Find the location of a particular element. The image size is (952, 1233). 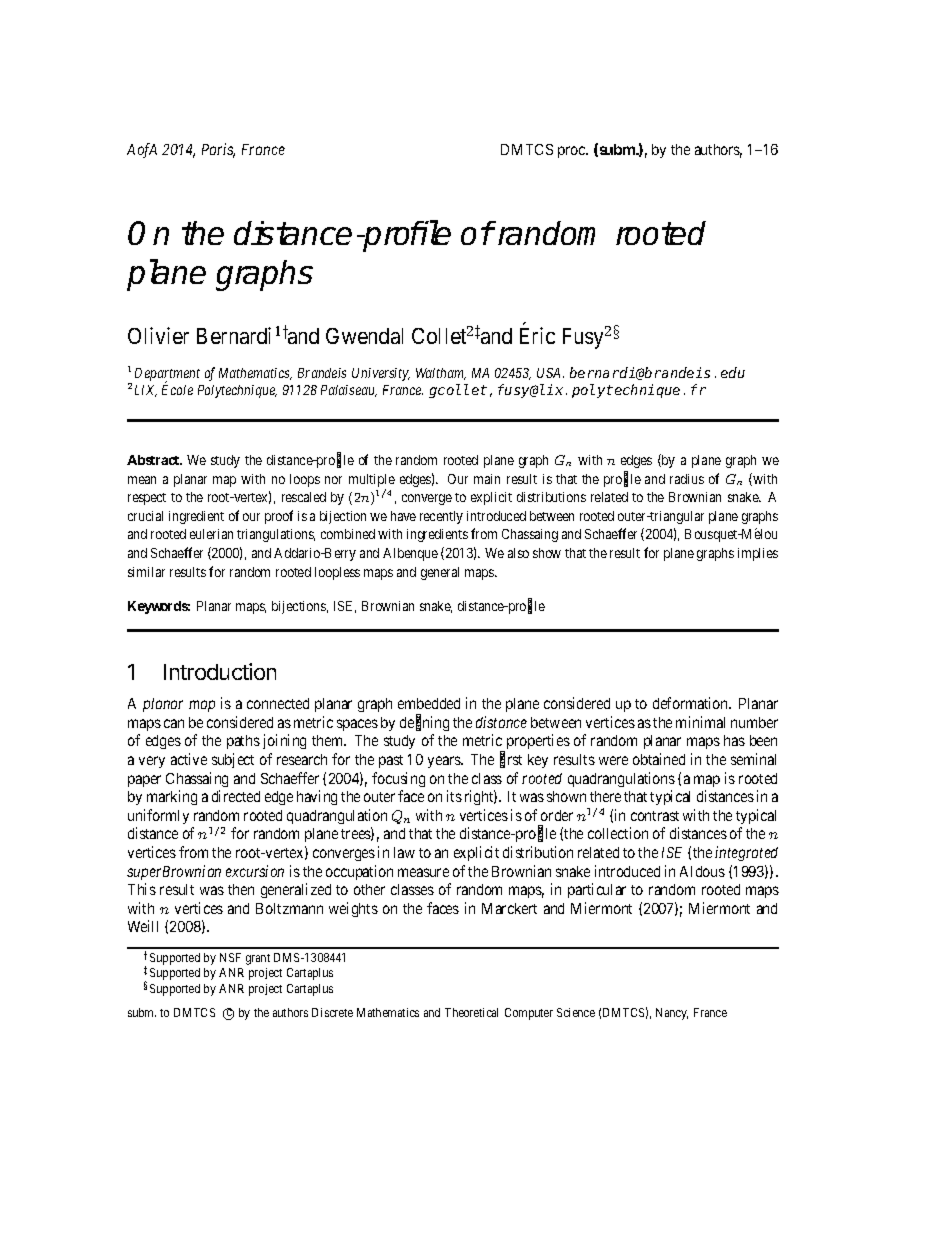

also is located at coordinates (518, 553).
